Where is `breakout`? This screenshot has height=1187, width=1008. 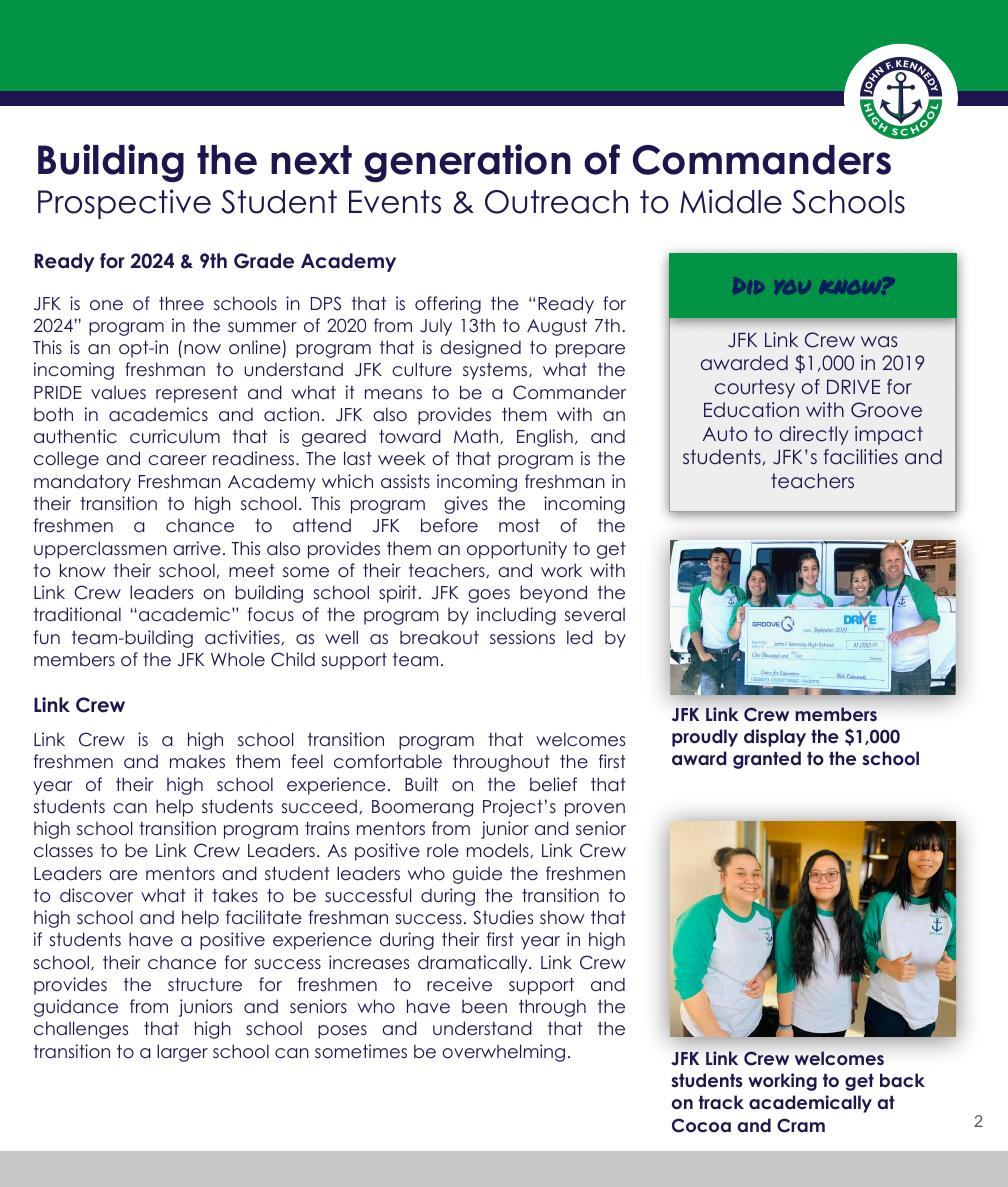
breakout is located at coordinates (439, 637).
